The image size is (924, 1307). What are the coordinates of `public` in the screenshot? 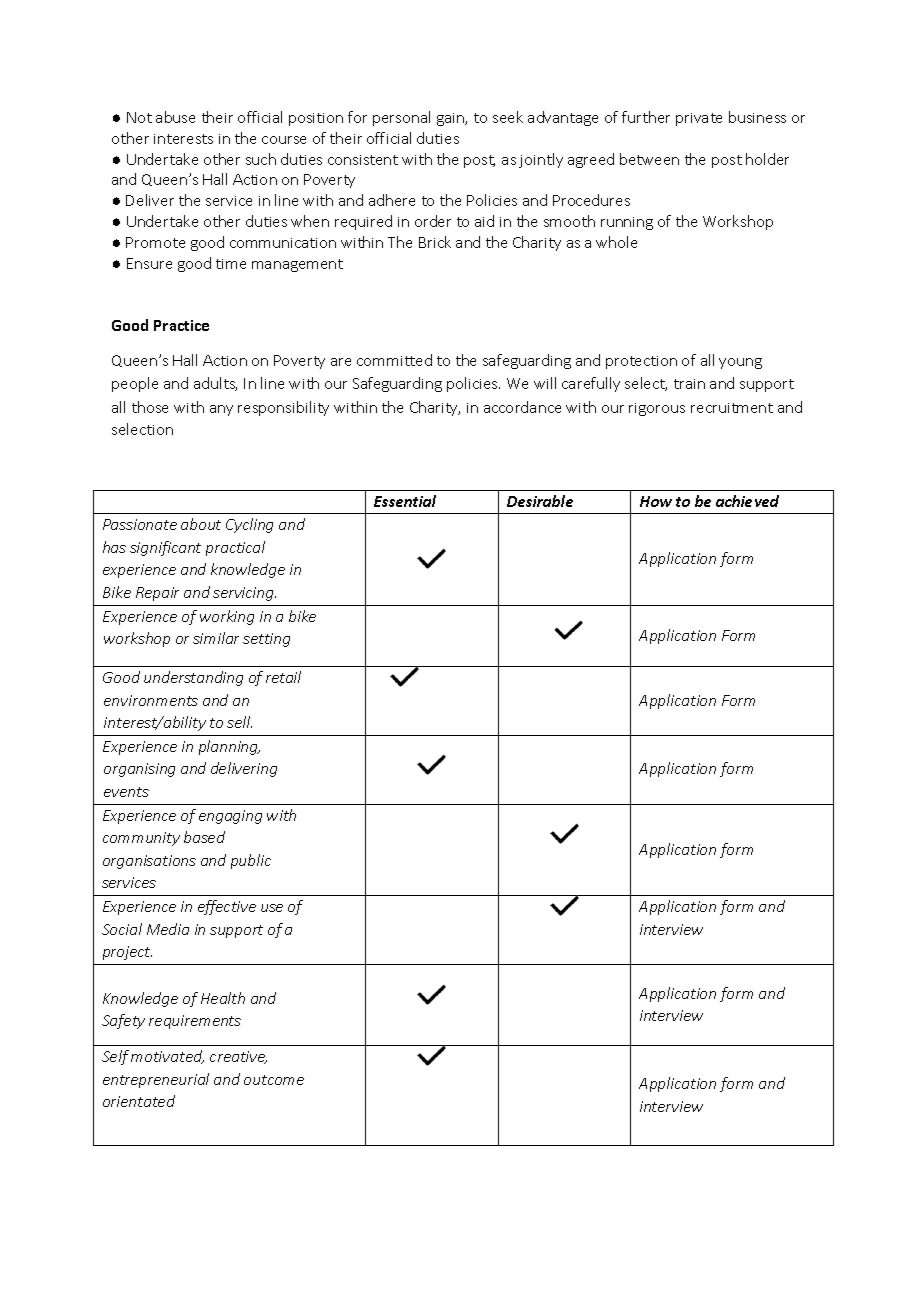 It's located at (251, 861).
